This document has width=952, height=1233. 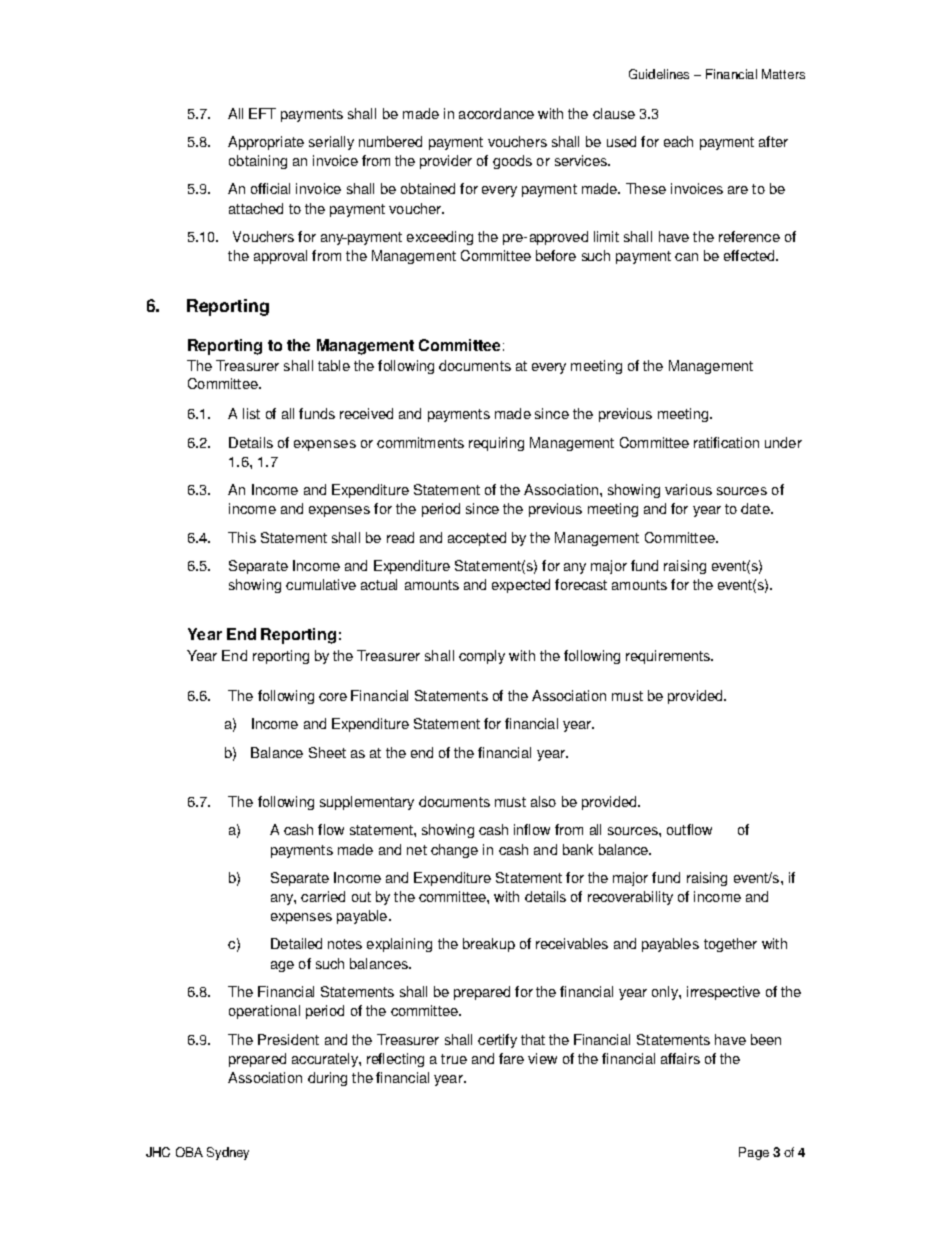 I want to click on list, so click(x=251, y=413).
